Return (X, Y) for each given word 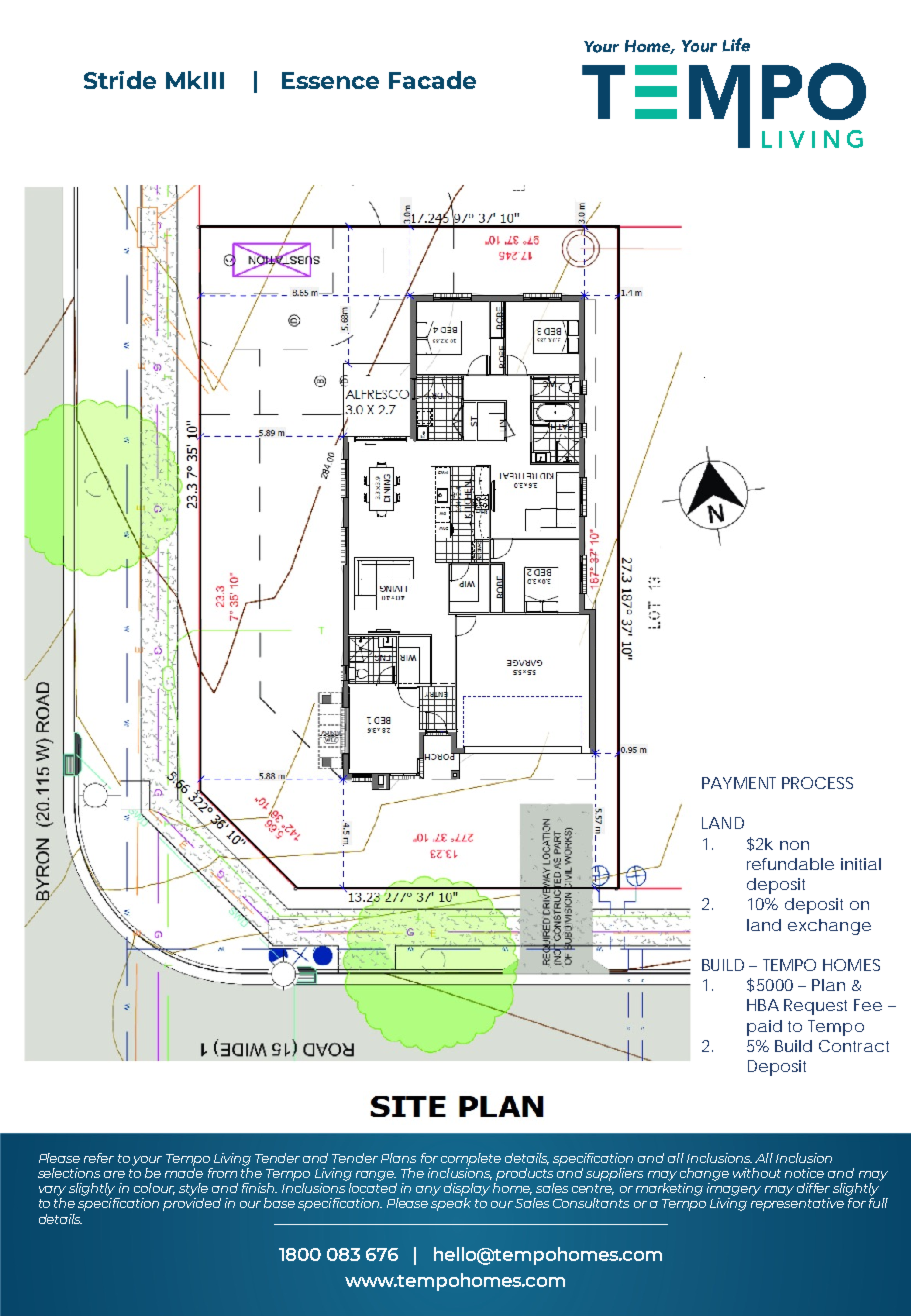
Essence (330, 80)
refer (99, 1158)
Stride (120, 80)
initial (861, 864)
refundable (790, 864)
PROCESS (817, 783)
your (147, 1161)
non (794, 845)
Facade (432, 80)
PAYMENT (739, 783)
